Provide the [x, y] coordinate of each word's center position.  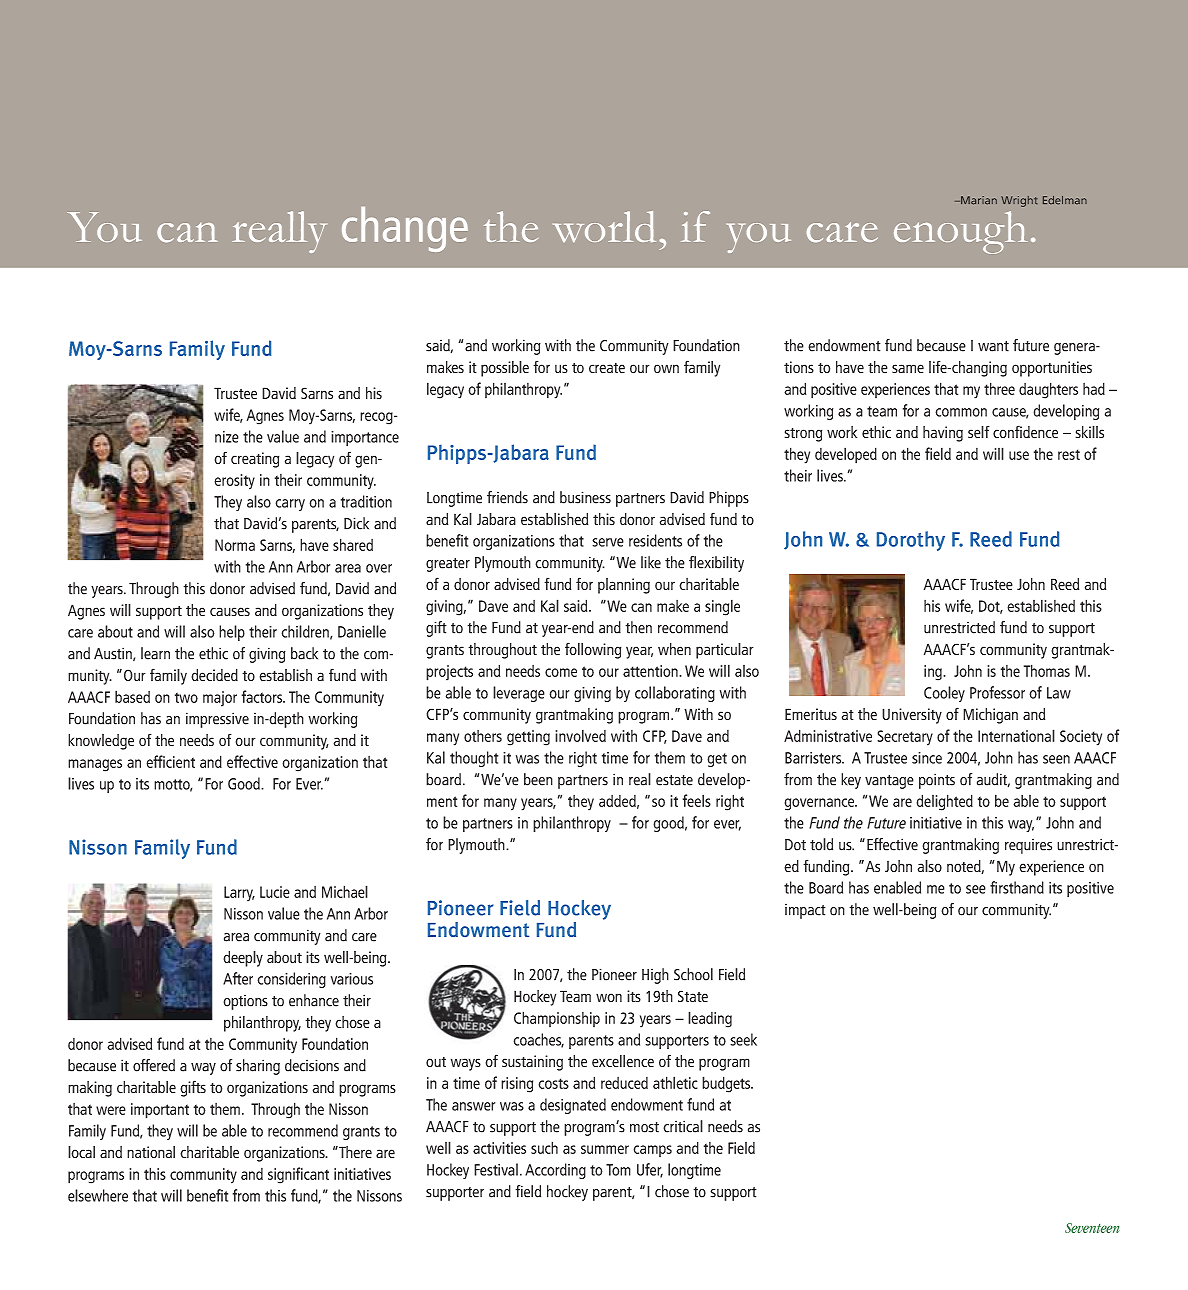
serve [608, 542]
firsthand [1017, 887]
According [555, 1171]
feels [697, 800]
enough [960, 232]
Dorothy [911, 541]
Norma [235, 545]
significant [298, 1175]
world [604, 227]
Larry [239, 894]
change [405, 229]
